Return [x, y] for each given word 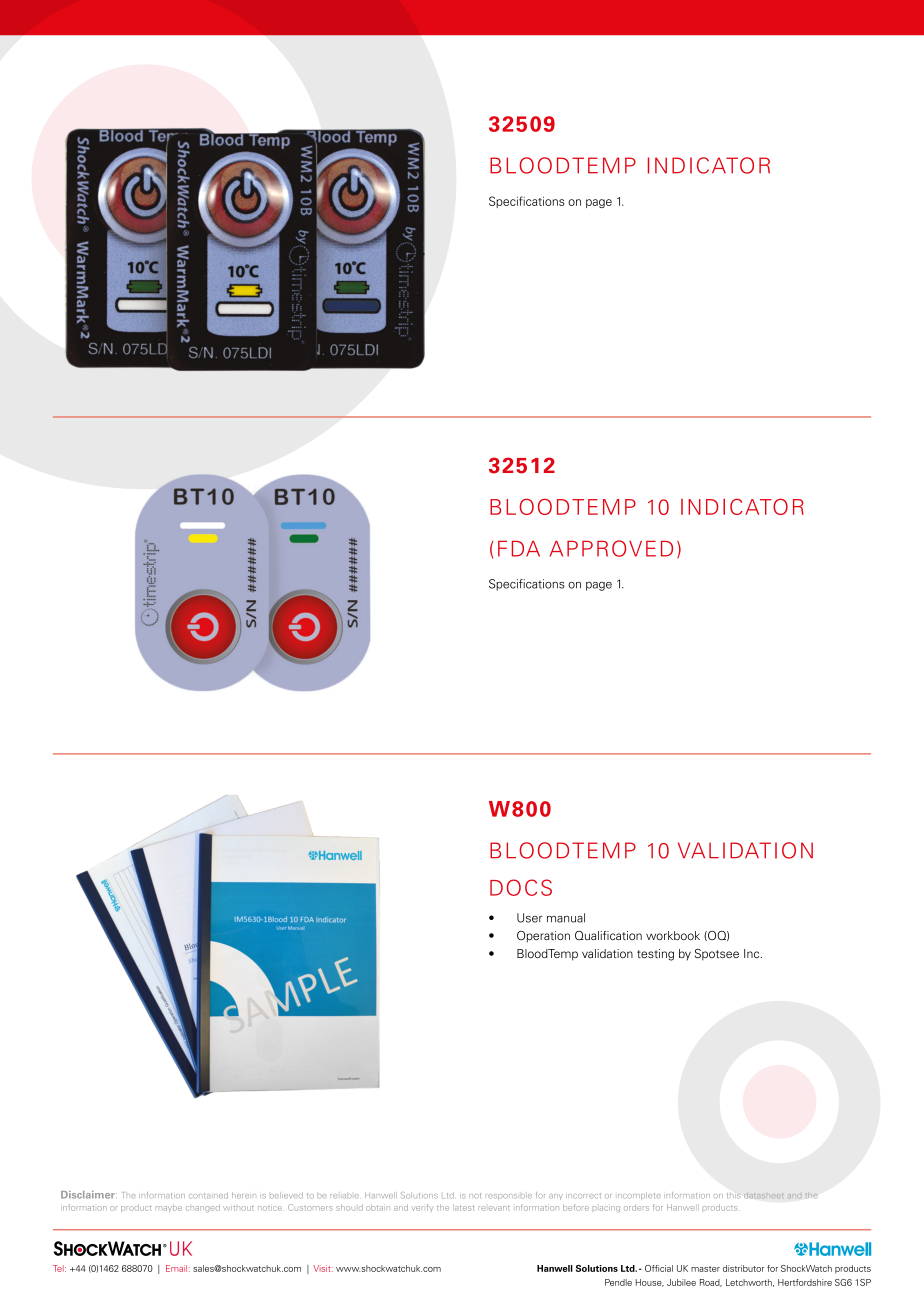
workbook [673, 935]
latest [464, 1207]
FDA [519, 549]
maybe [169, 1209]
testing [655, 955]
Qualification [608, 935]
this [733, 1196]
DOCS [521, 887]
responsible [509, 1197]
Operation [543, 937]
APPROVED [611, 548]
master [705, 1269]
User [529, 918]
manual [566, 918]
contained [208, 1195]
